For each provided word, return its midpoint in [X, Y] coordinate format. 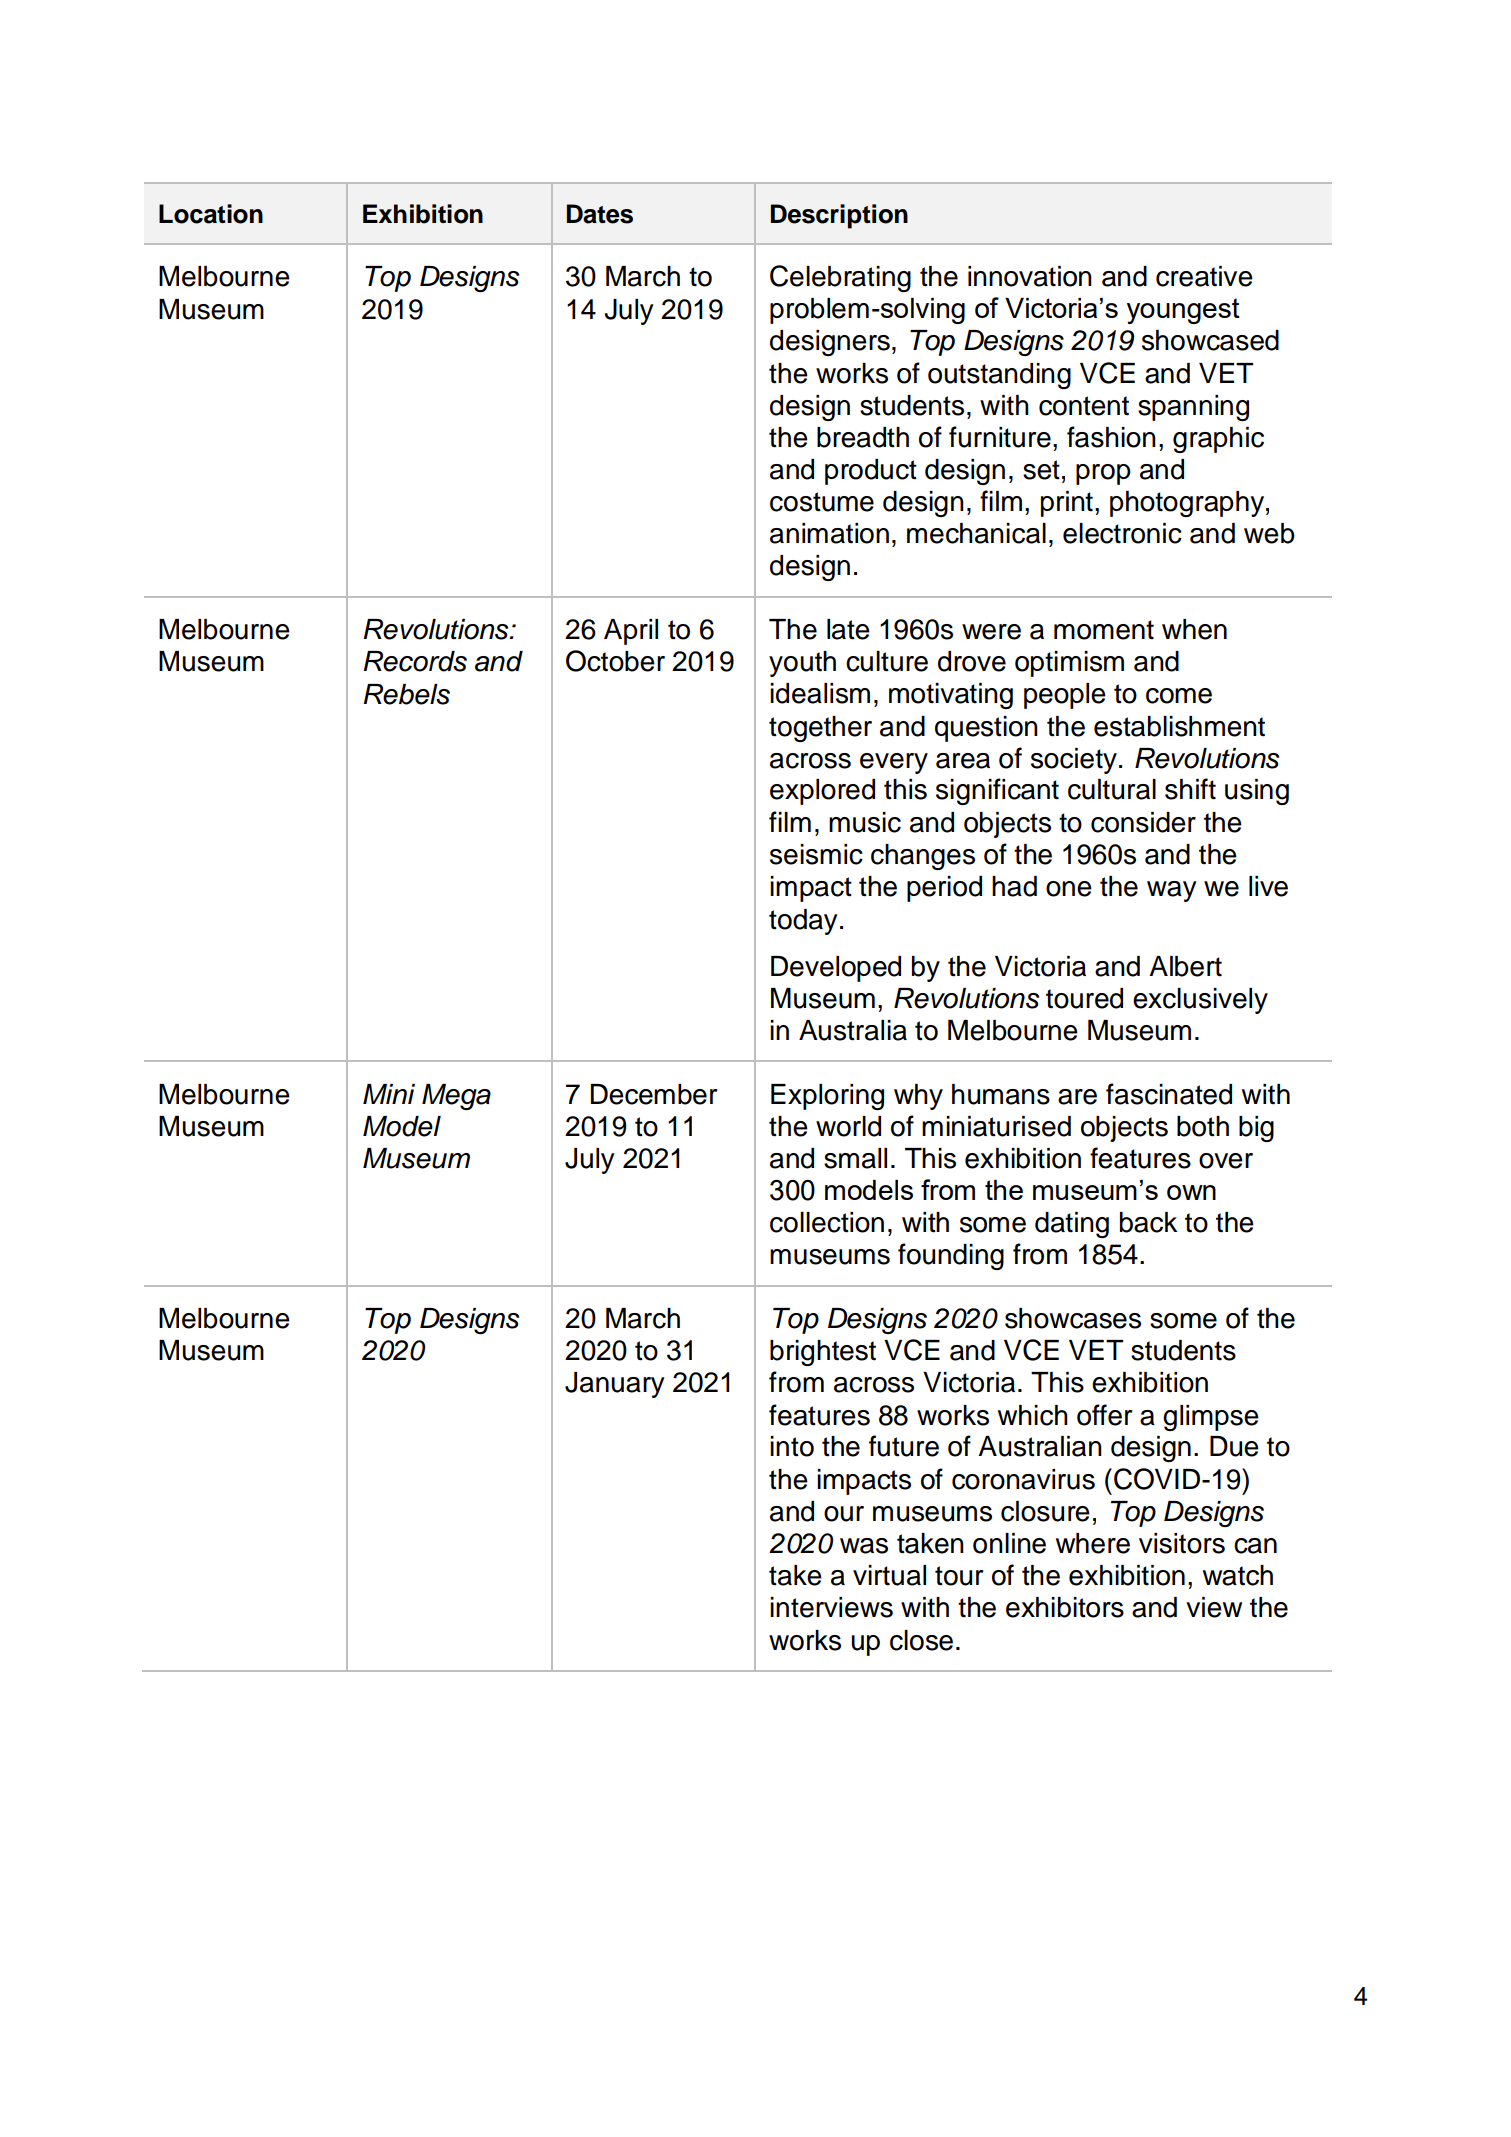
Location [211, 214]
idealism [820, 693]
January [615, 1385]
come [1179, 696]
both [1203, 1126]
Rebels [406, 694]
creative [1204, 276]
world [848, 1126]
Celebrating [840, 278]
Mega [456, 1097]
